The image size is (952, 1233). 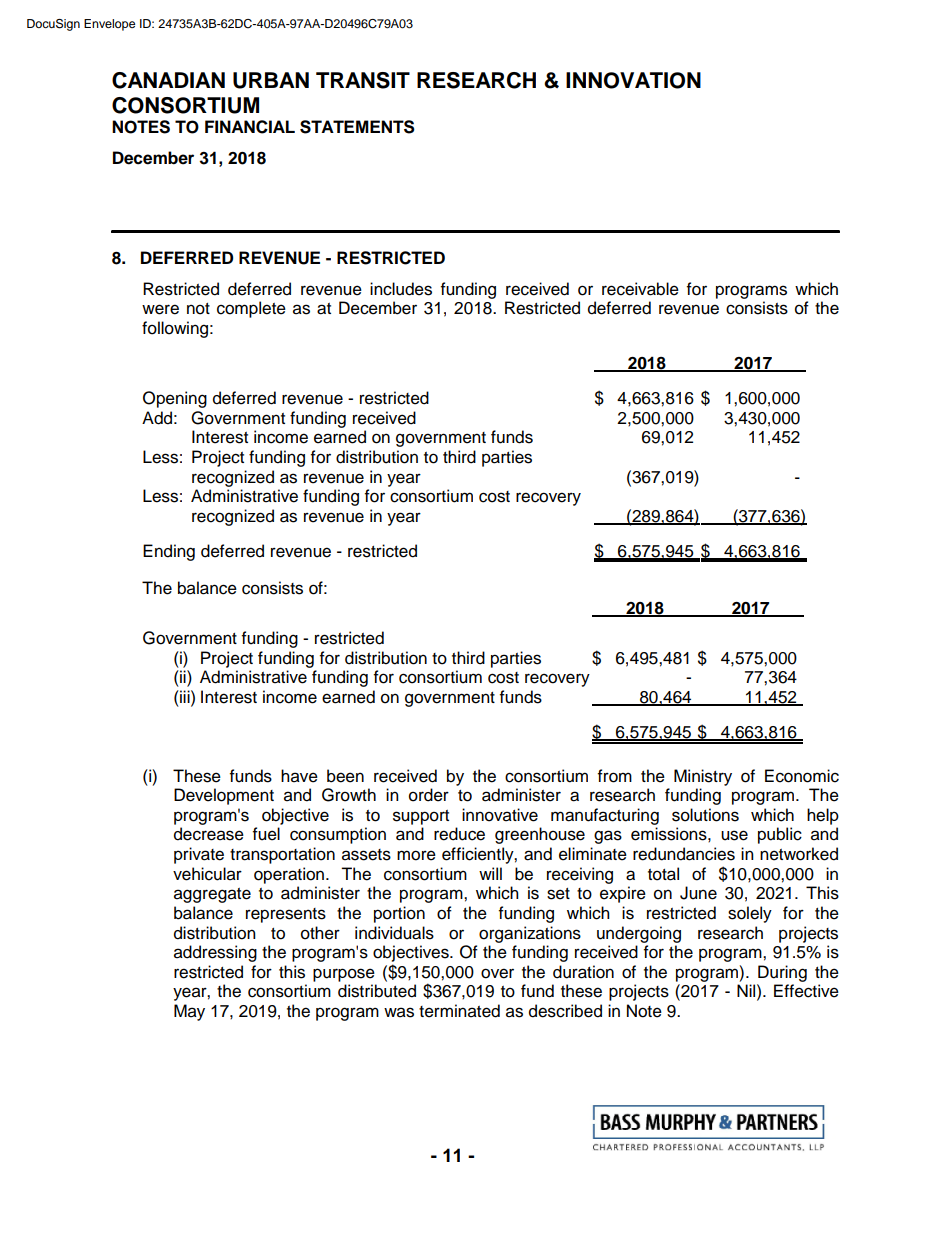 What do you see at coordinates (215, 953) in the page?
I see `addressing` at bounding box center [215, 953].
